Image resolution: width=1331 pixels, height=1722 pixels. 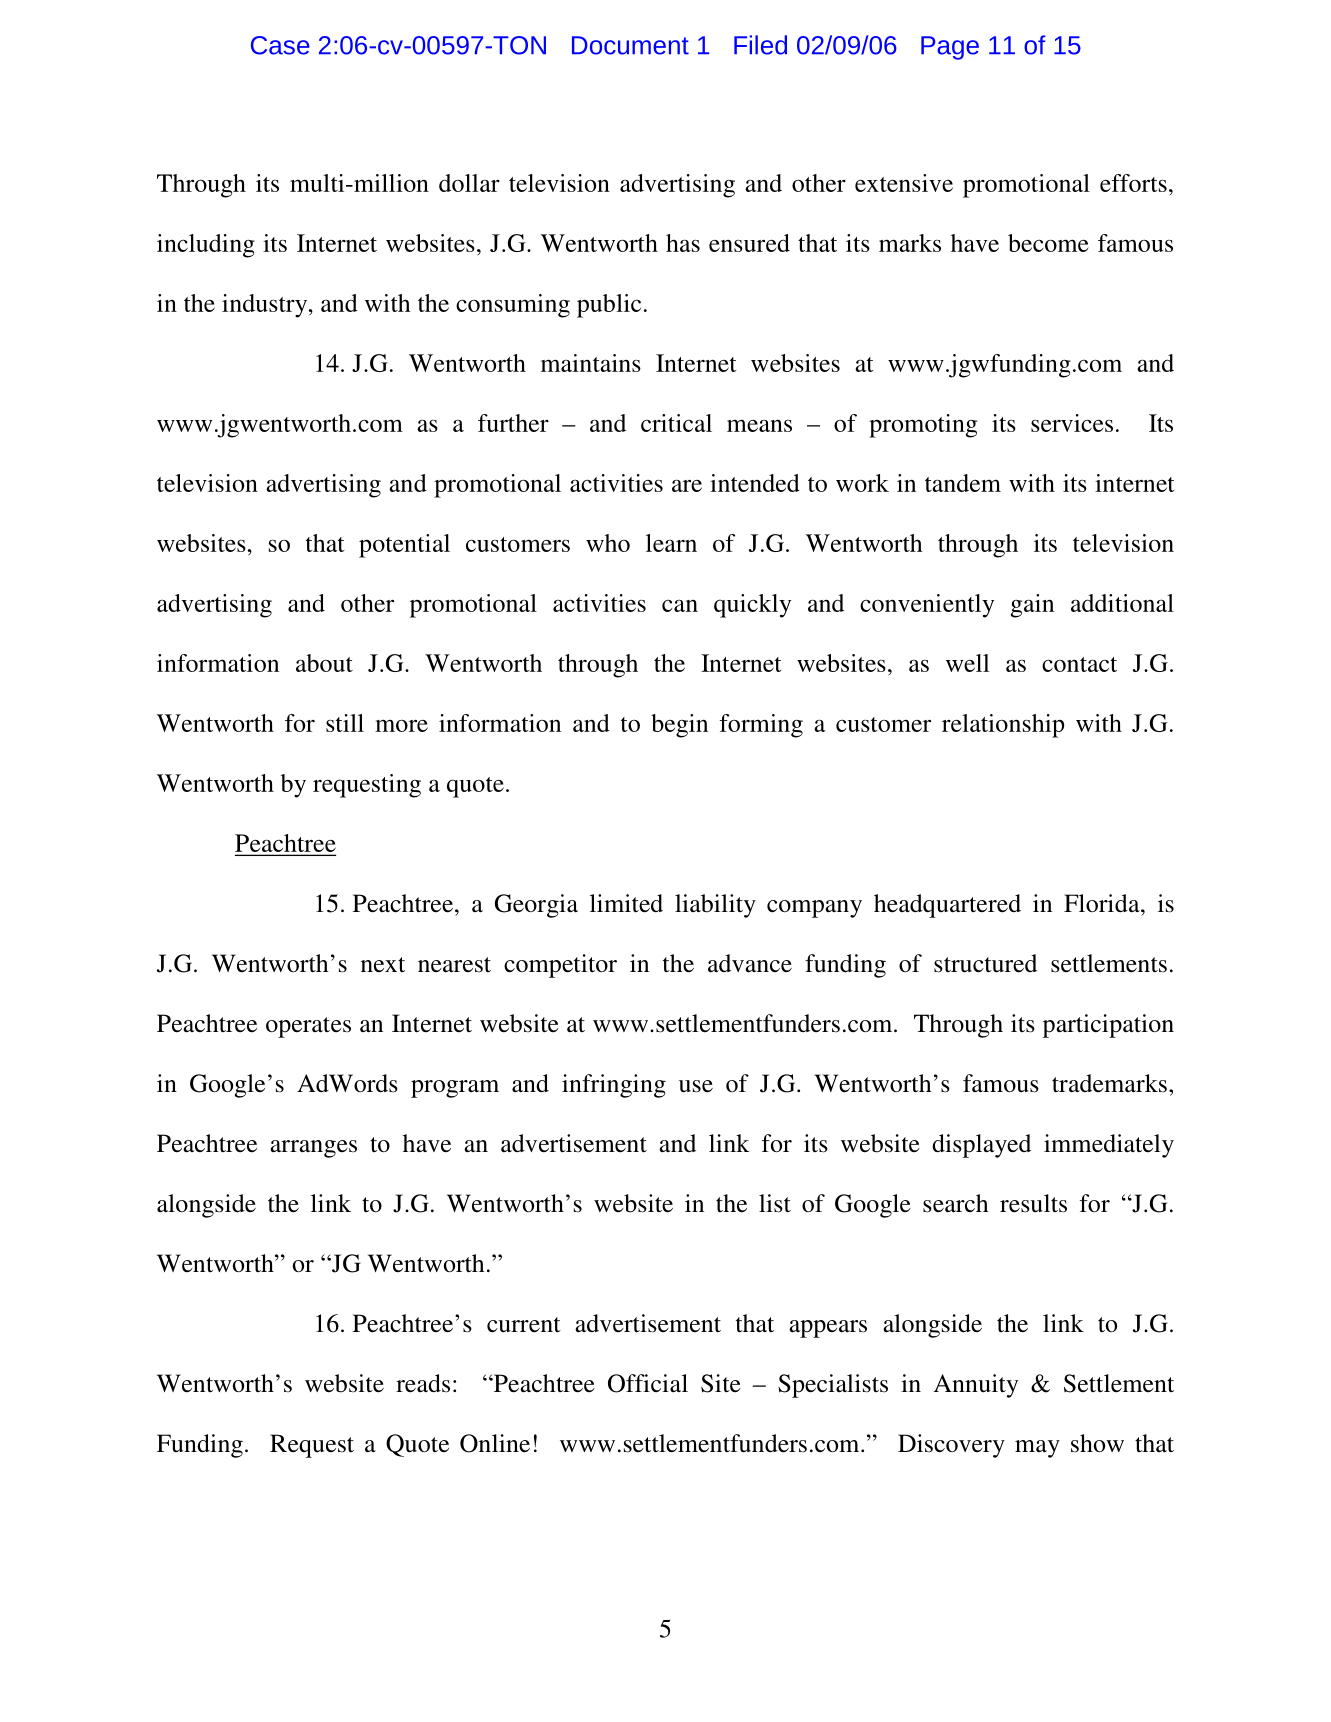 I want to click on advance, so click(x=750, y=963).
